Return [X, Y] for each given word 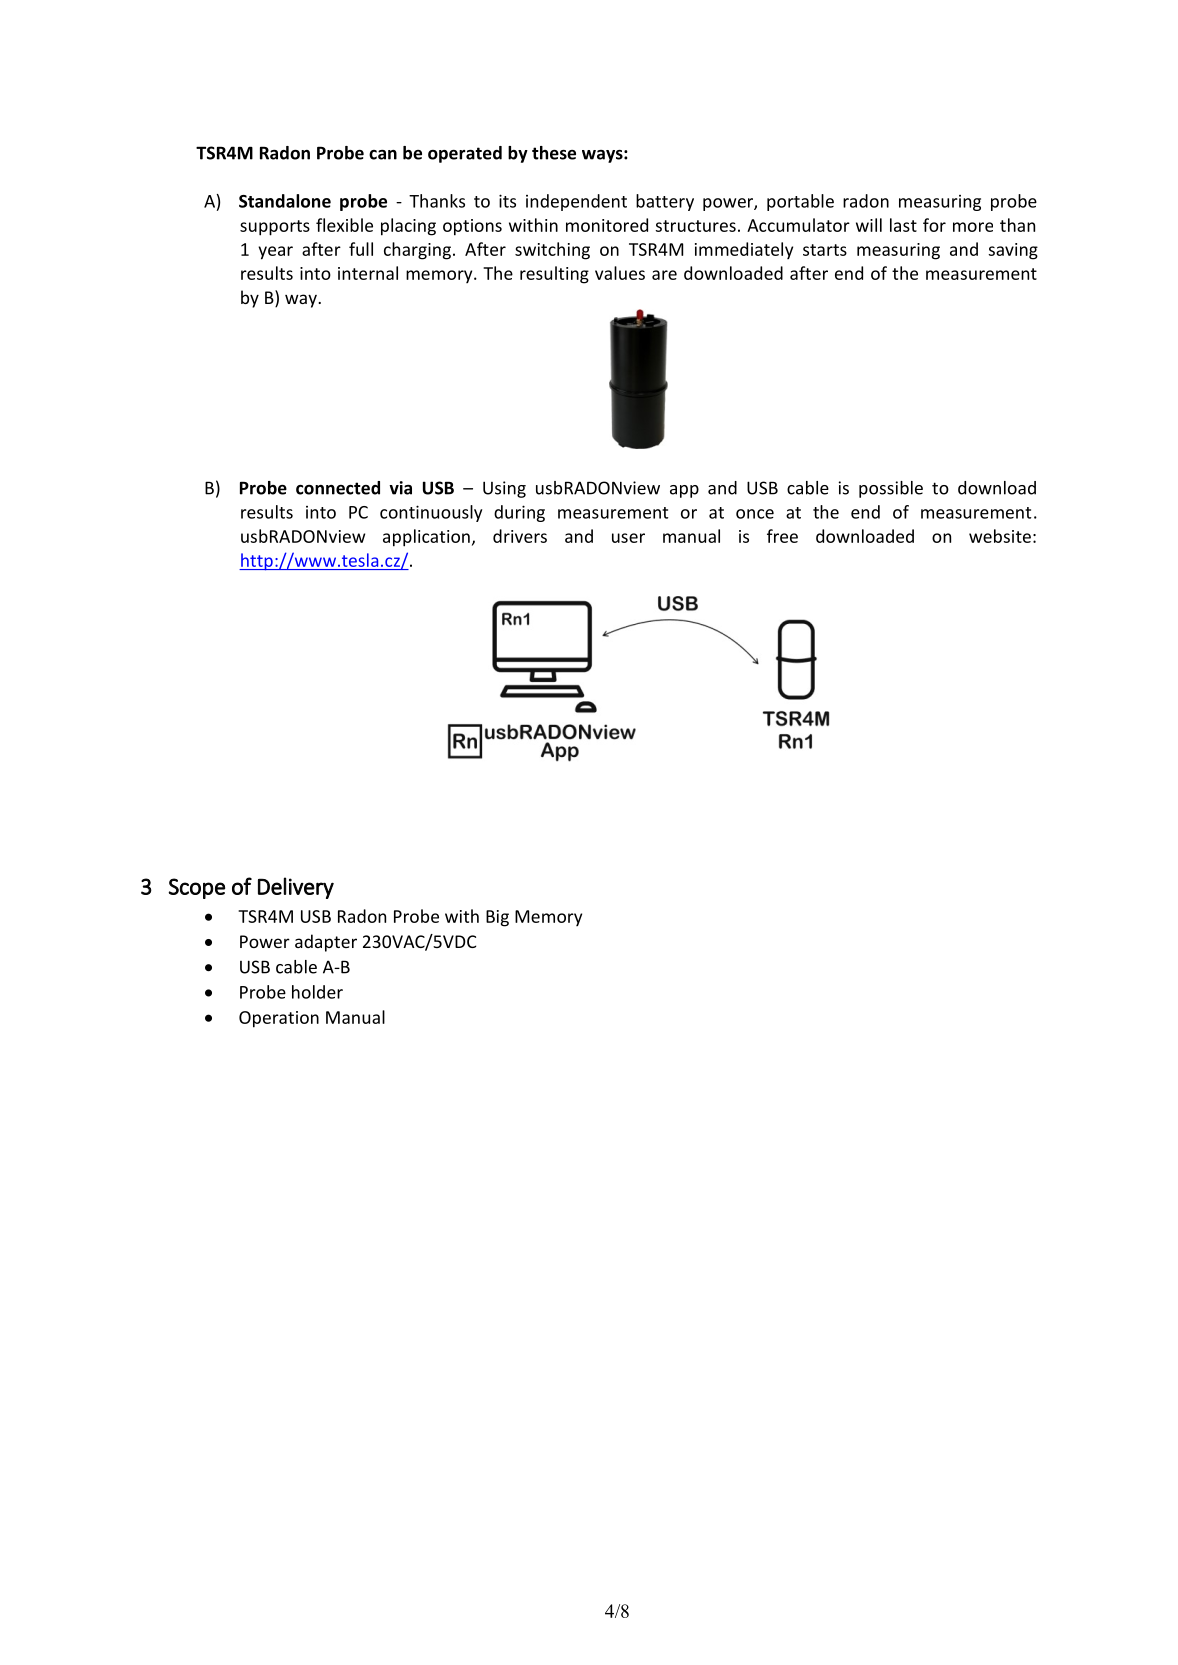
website [1000, 536]
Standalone [285, 201]
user [628, 538]
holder [317, 992]
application [426, 538]
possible [891, 489]
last [903, 225]
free [782, 536]
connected [338, 488]
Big [497, 918]
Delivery [296, 888]
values [620, 273]
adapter [326, 943]
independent [576, 202]
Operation [279, 1019]
